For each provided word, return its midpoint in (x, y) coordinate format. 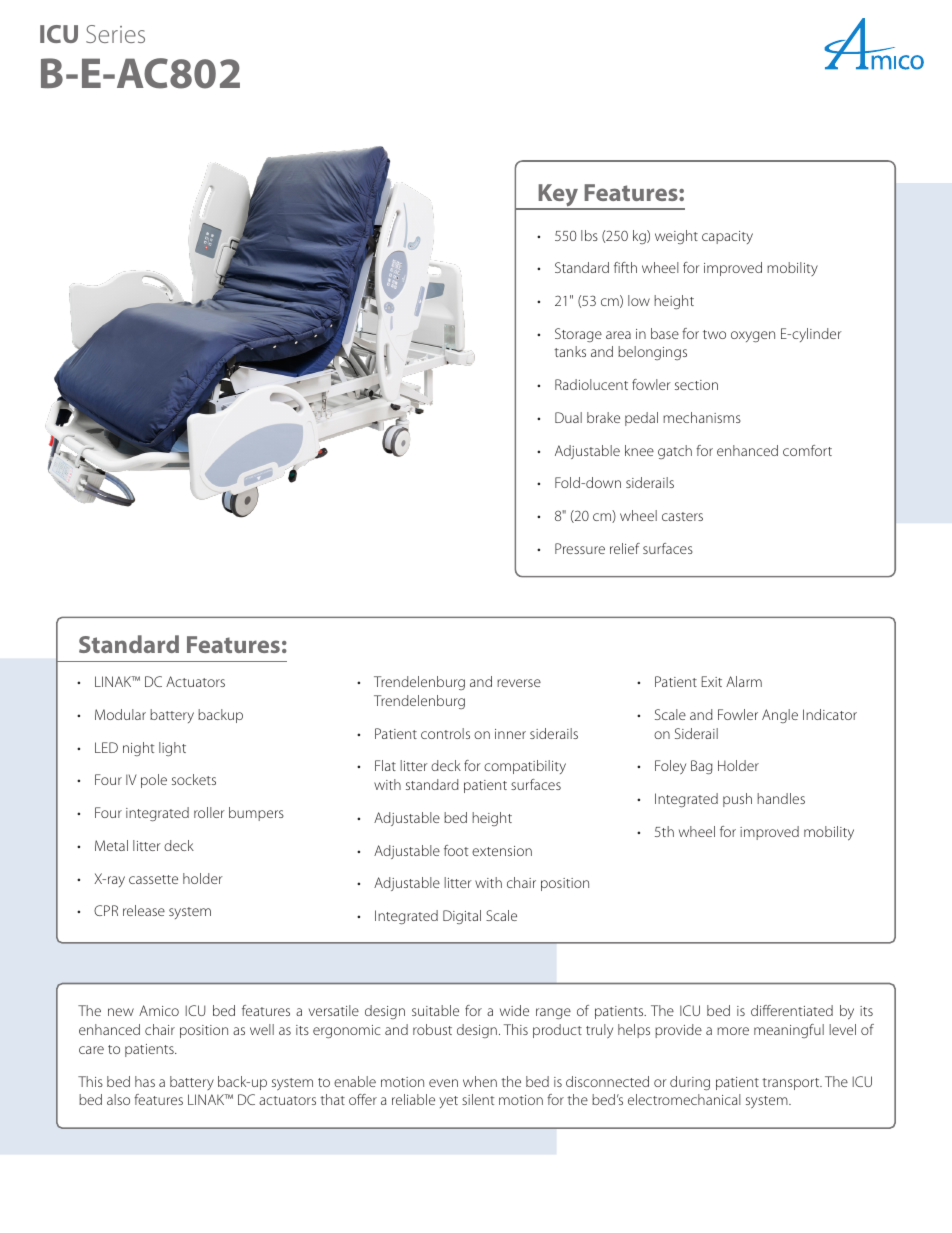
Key (558, 196)
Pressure (580, 548)
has (145, 1081)
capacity (727, 237)
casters (682, 516)
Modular (120, 714)
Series (115, 34)
